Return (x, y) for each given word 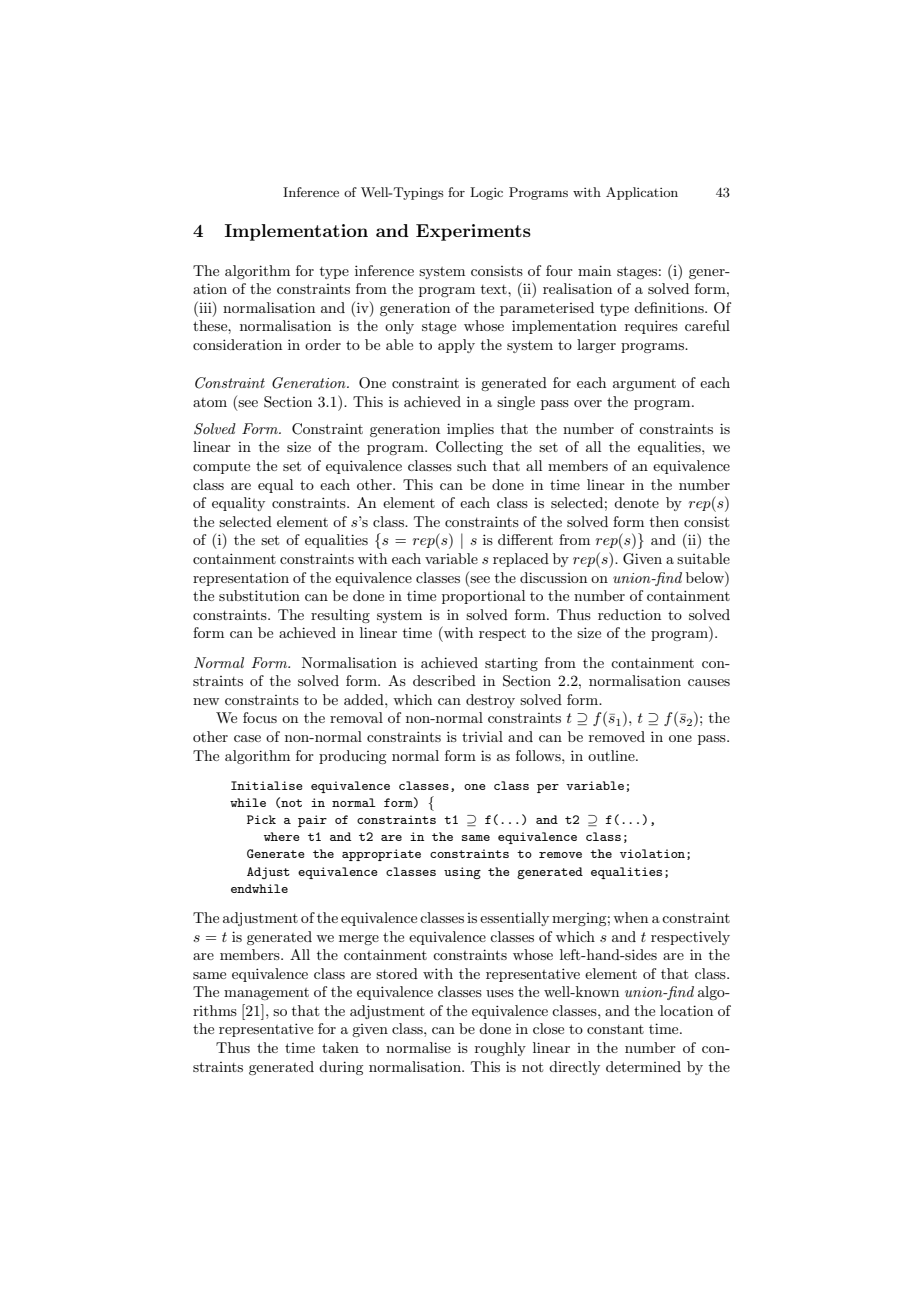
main (594, 270)
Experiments (473, 232)
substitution (259, 595)
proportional (483, 597)
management (266, 994)
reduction (629, 614)
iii (205, 307)
